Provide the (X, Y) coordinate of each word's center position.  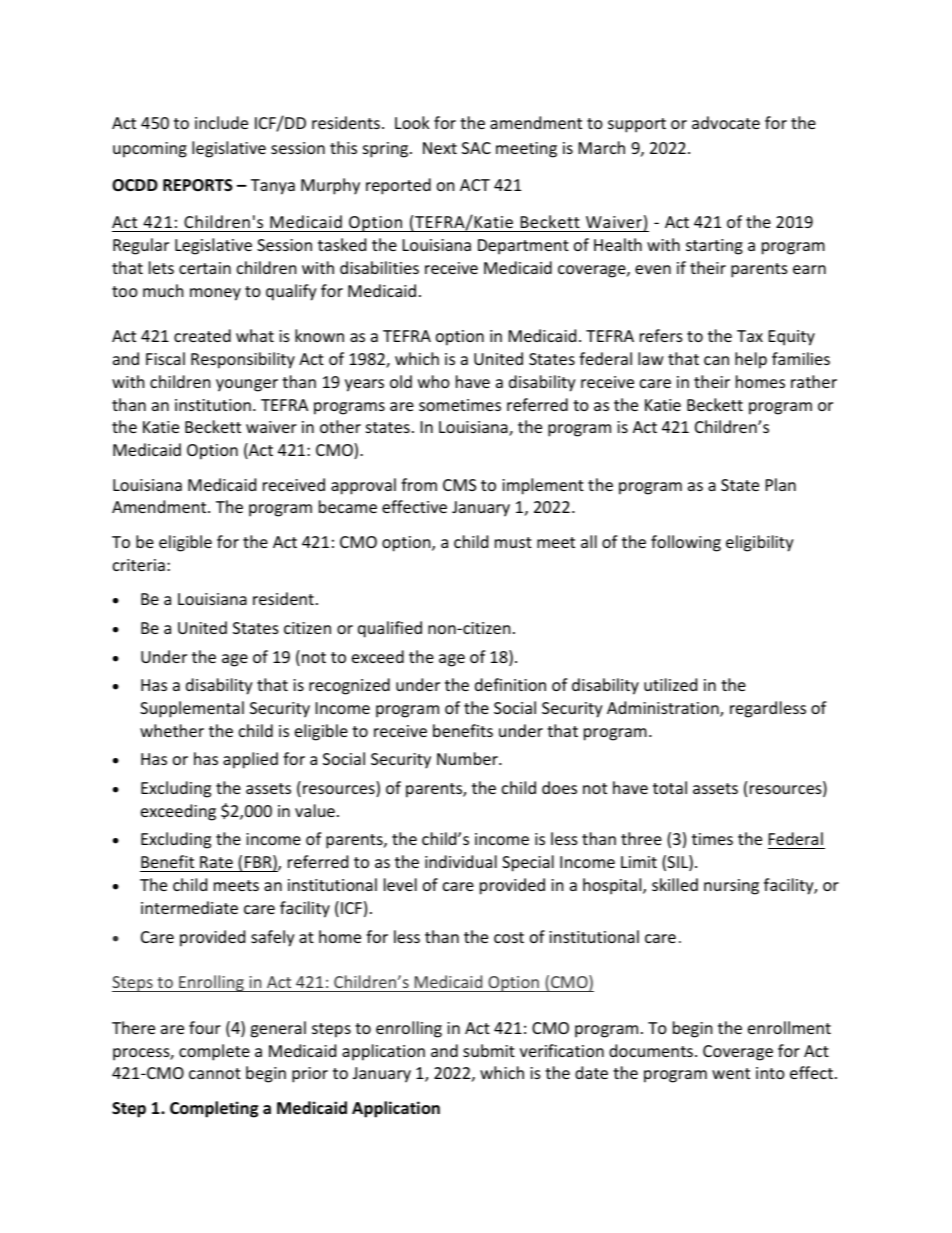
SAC (476, 148)
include (221, 122)
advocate (726, 122)
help (751, 360)
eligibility (760, 543)
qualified (390, 629)
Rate (216, 862)
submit (489, 1050)
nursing (731, 887)
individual (461, 861)
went (731, 1073)
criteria (139, 565)
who (434, 381)
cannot (215, 1073)
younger (247, 385)
